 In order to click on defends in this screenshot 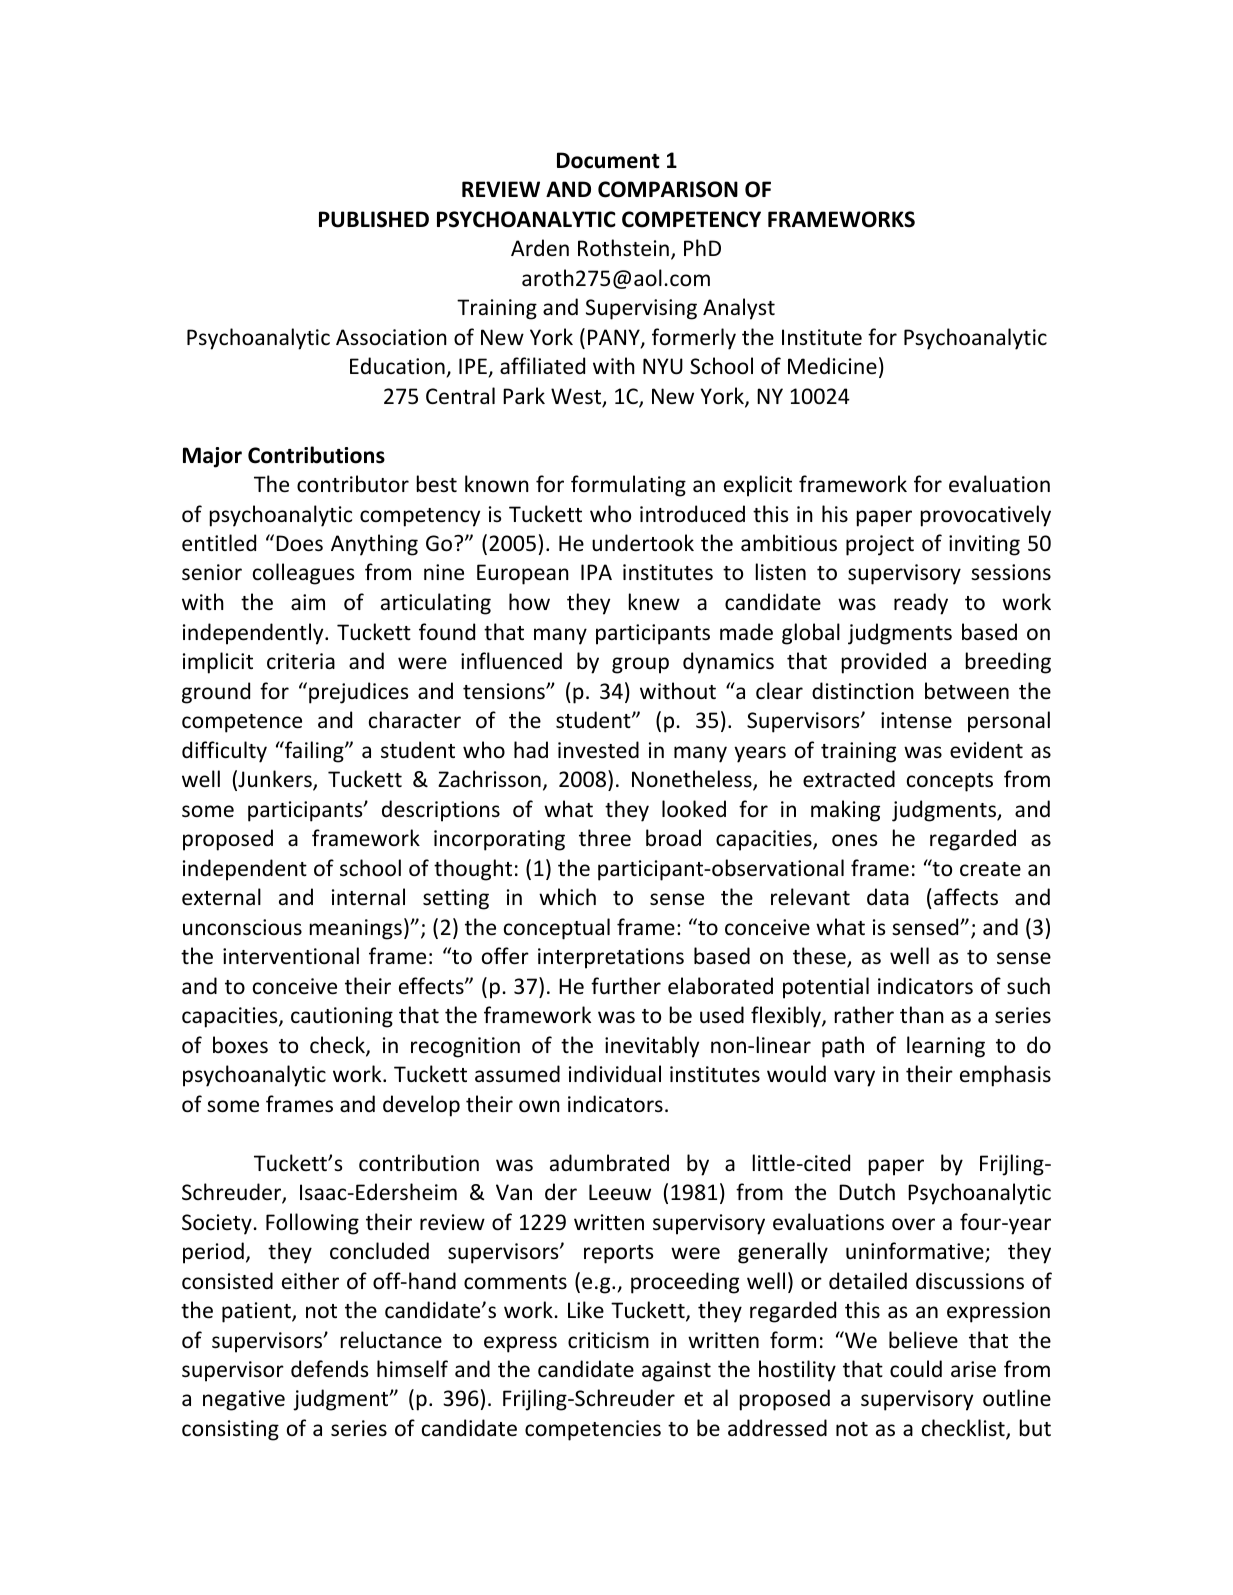, I will do `click(329, 1369)`.
